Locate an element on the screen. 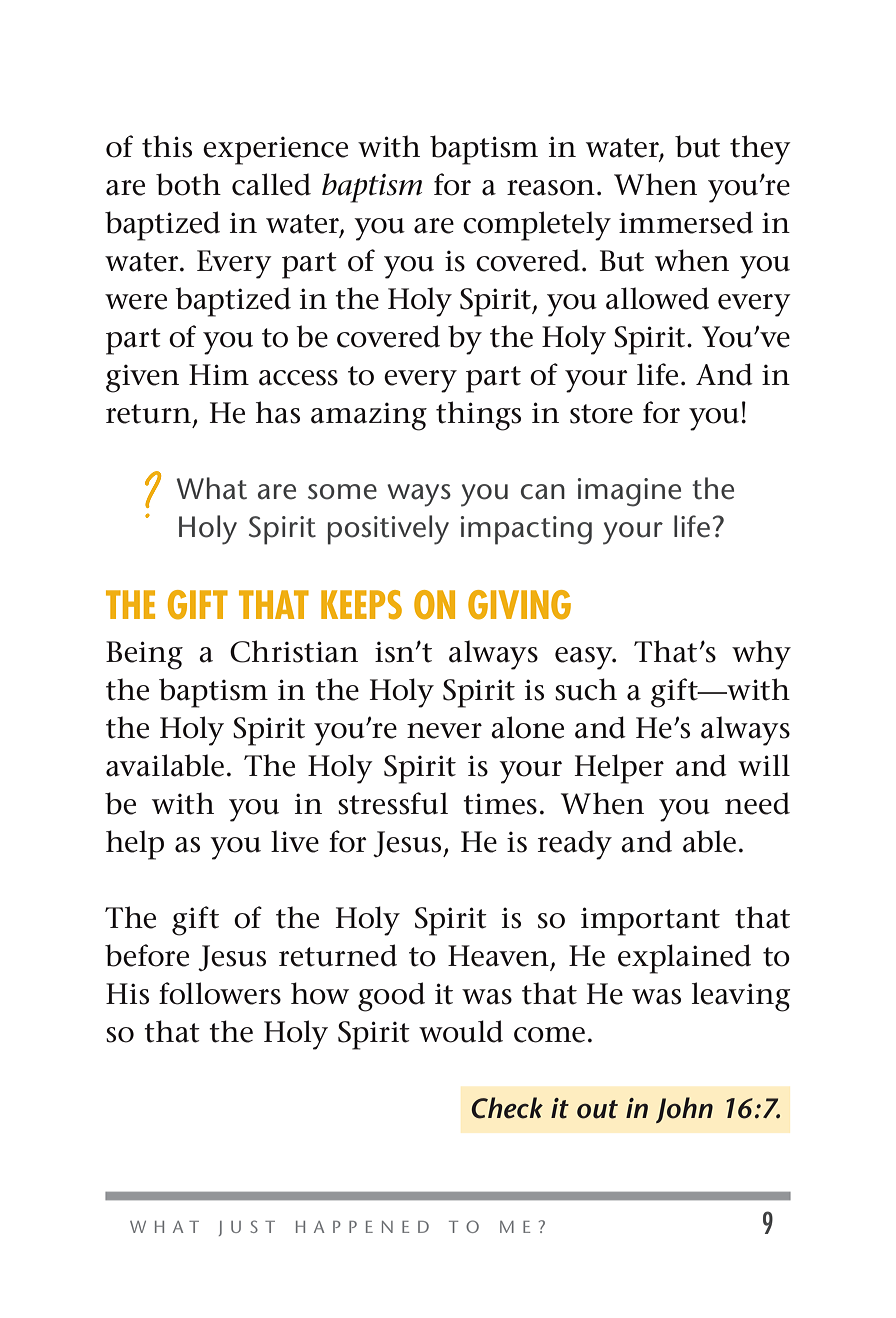 The image size is (896, 1318). live is located at coordinates (295, 841).
